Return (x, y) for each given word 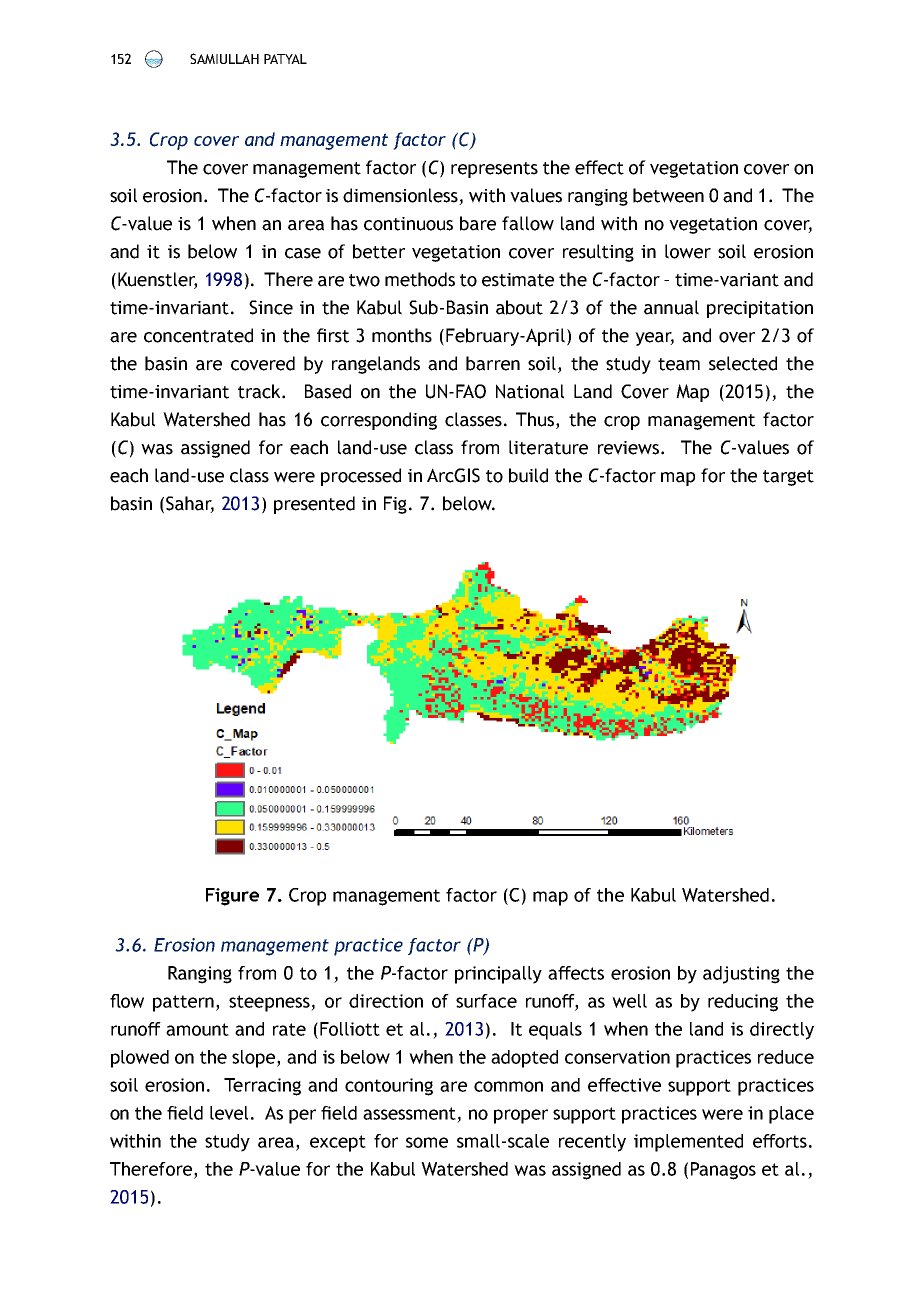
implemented (688, 1143)
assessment (409, 1113)
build (528, 475)
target (788, 478)
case (303, 253)
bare (478, 223)
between (668, 195)
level (229, 1113)
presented (314, 505)
